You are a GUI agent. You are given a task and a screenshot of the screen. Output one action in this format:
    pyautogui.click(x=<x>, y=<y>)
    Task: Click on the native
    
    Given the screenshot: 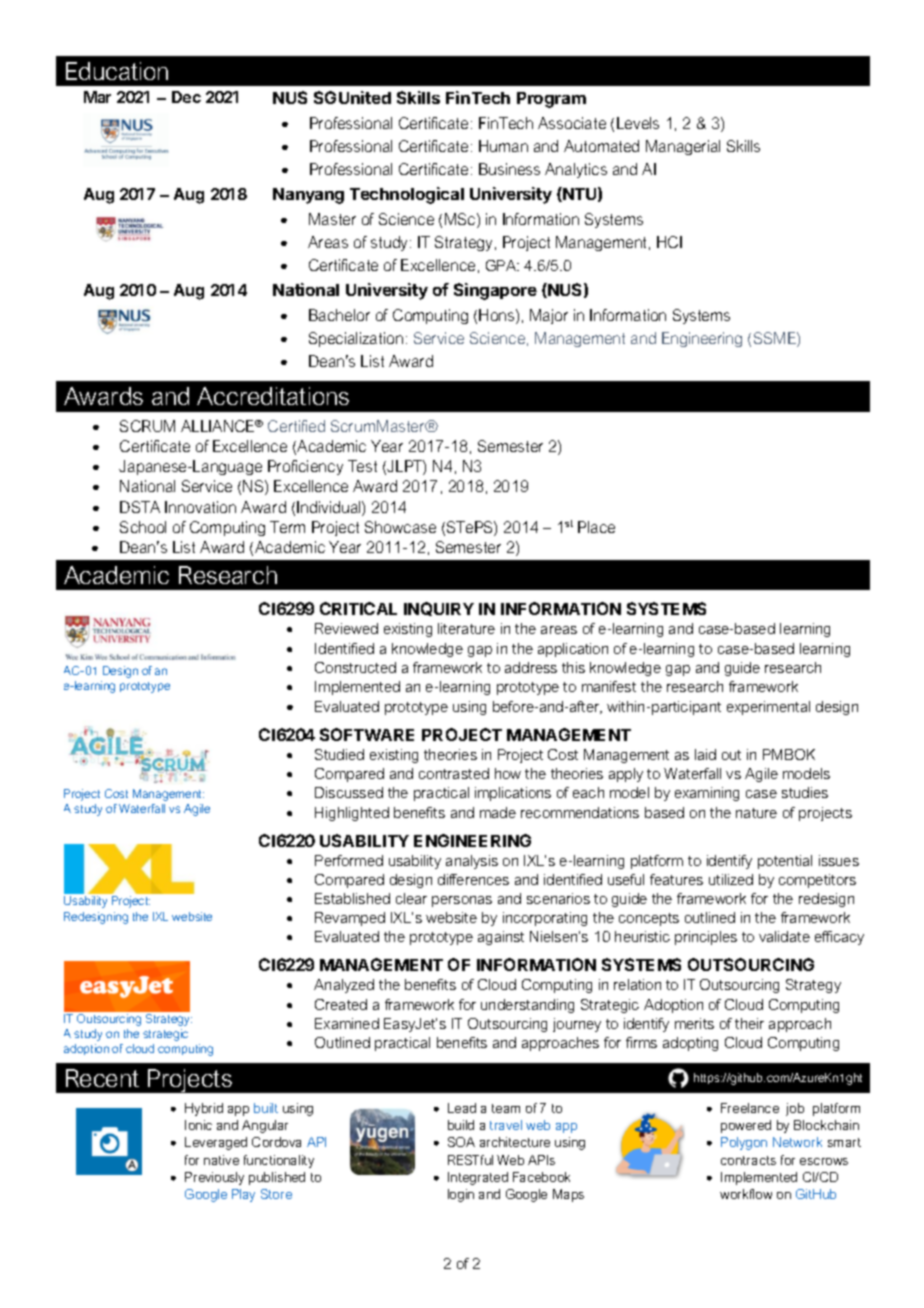 What is the action you would take?
    pyautogui.click(x=221, y=1160)
